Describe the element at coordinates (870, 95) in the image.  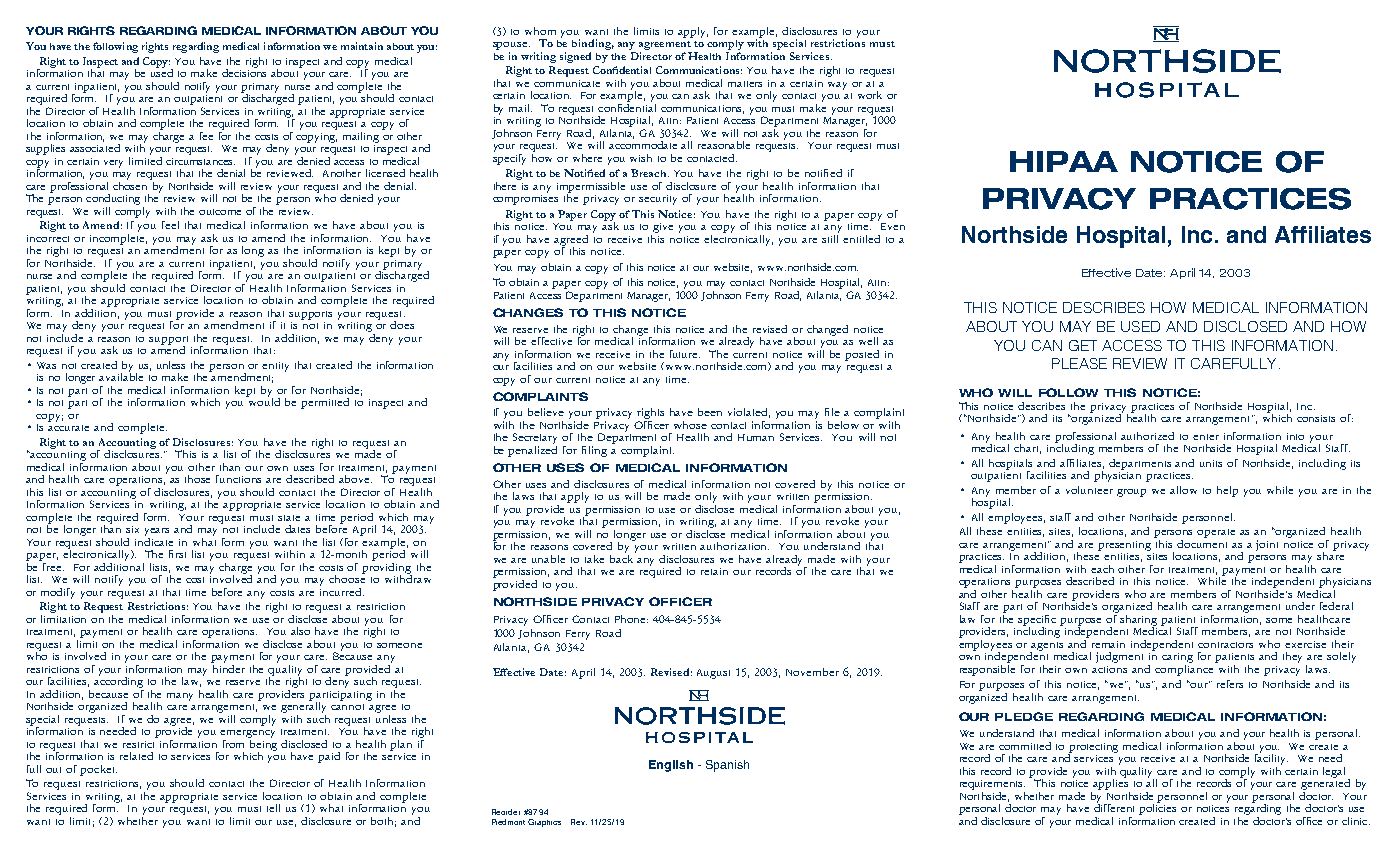
I see `work` at that location.
